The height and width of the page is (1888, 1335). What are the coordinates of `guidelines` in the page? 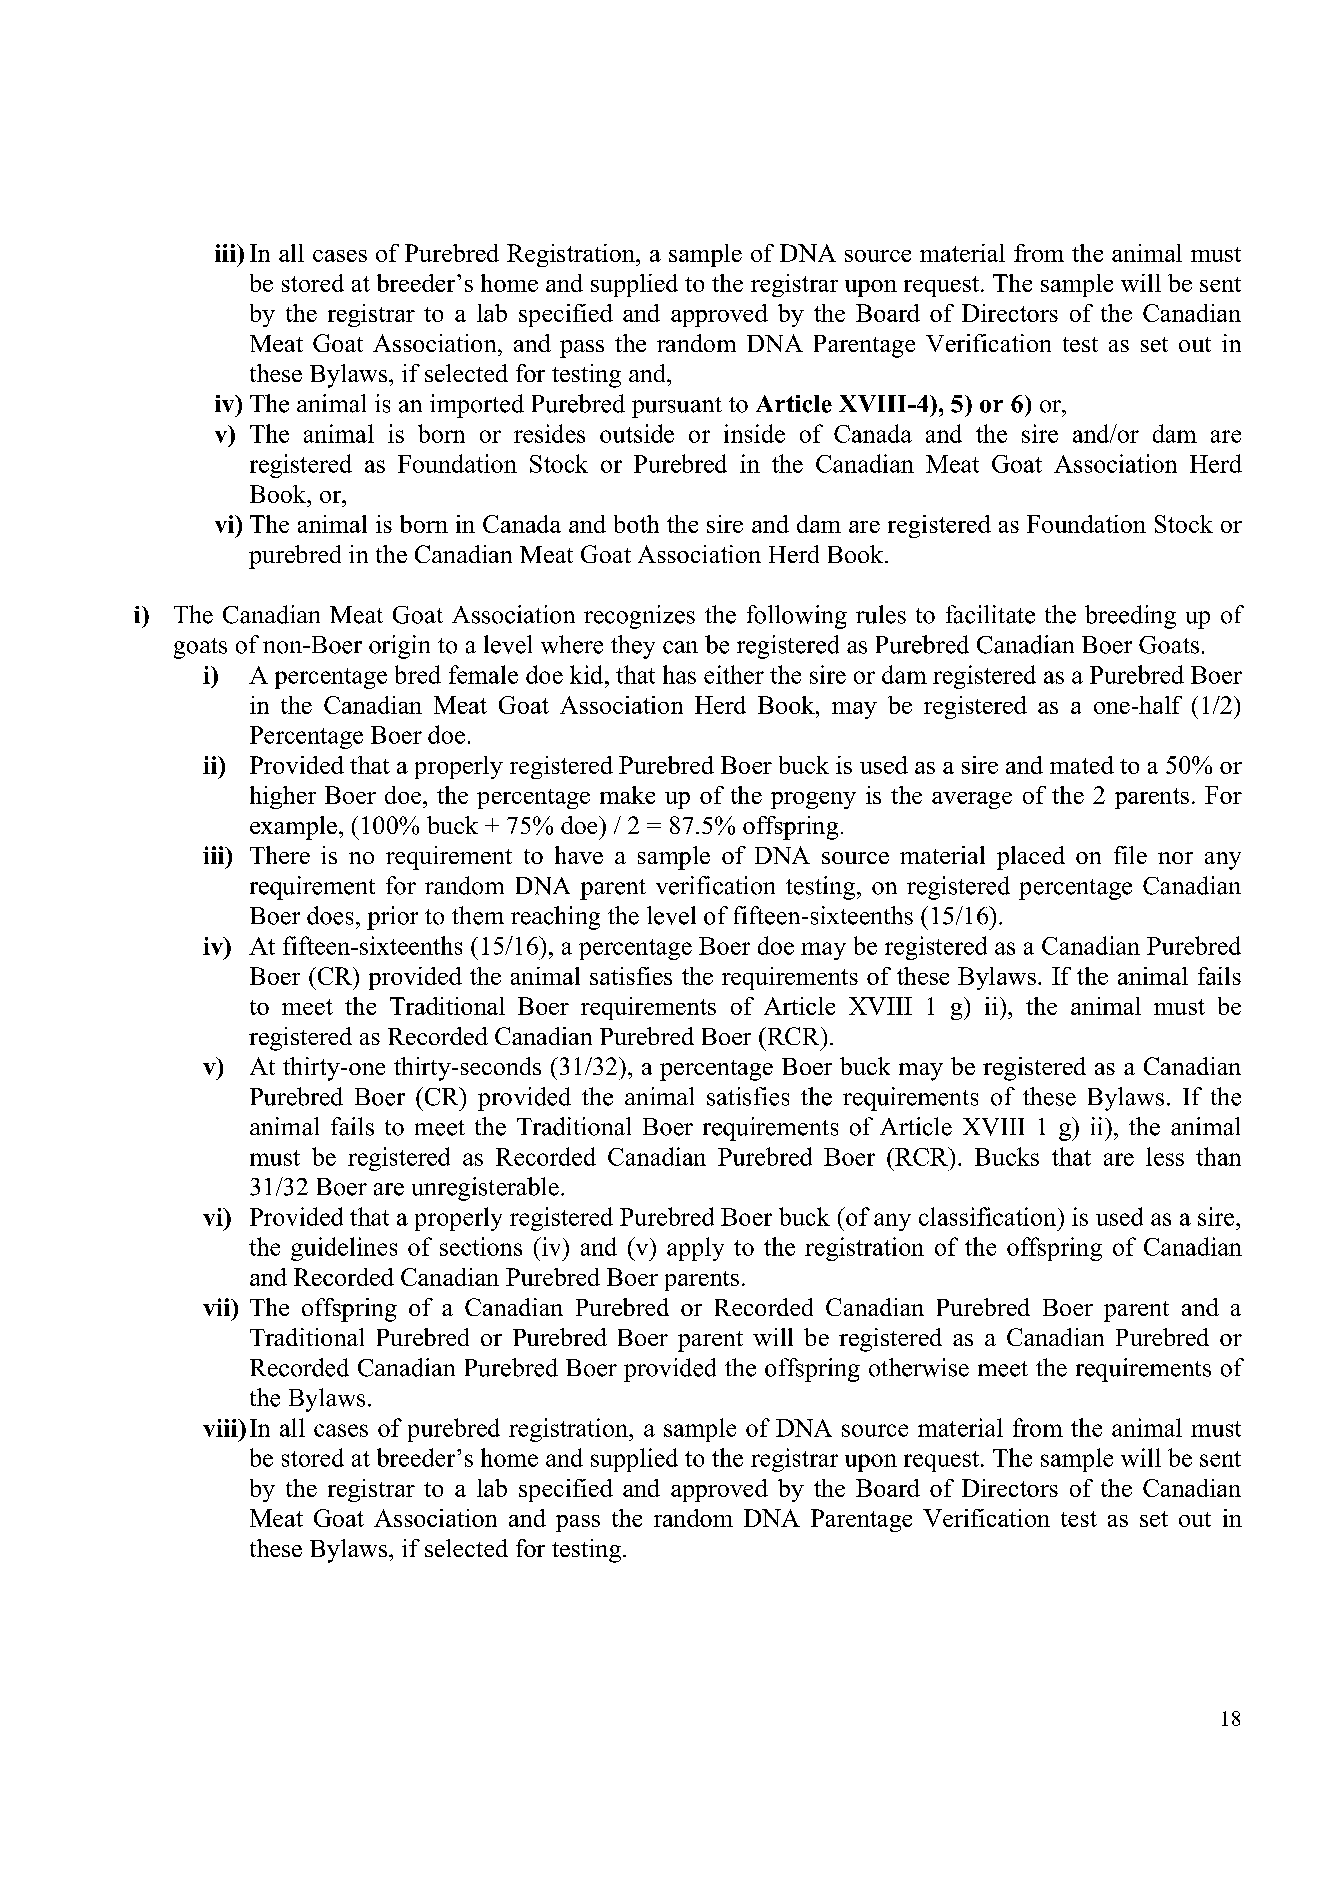 It's located at (344, 1249).
